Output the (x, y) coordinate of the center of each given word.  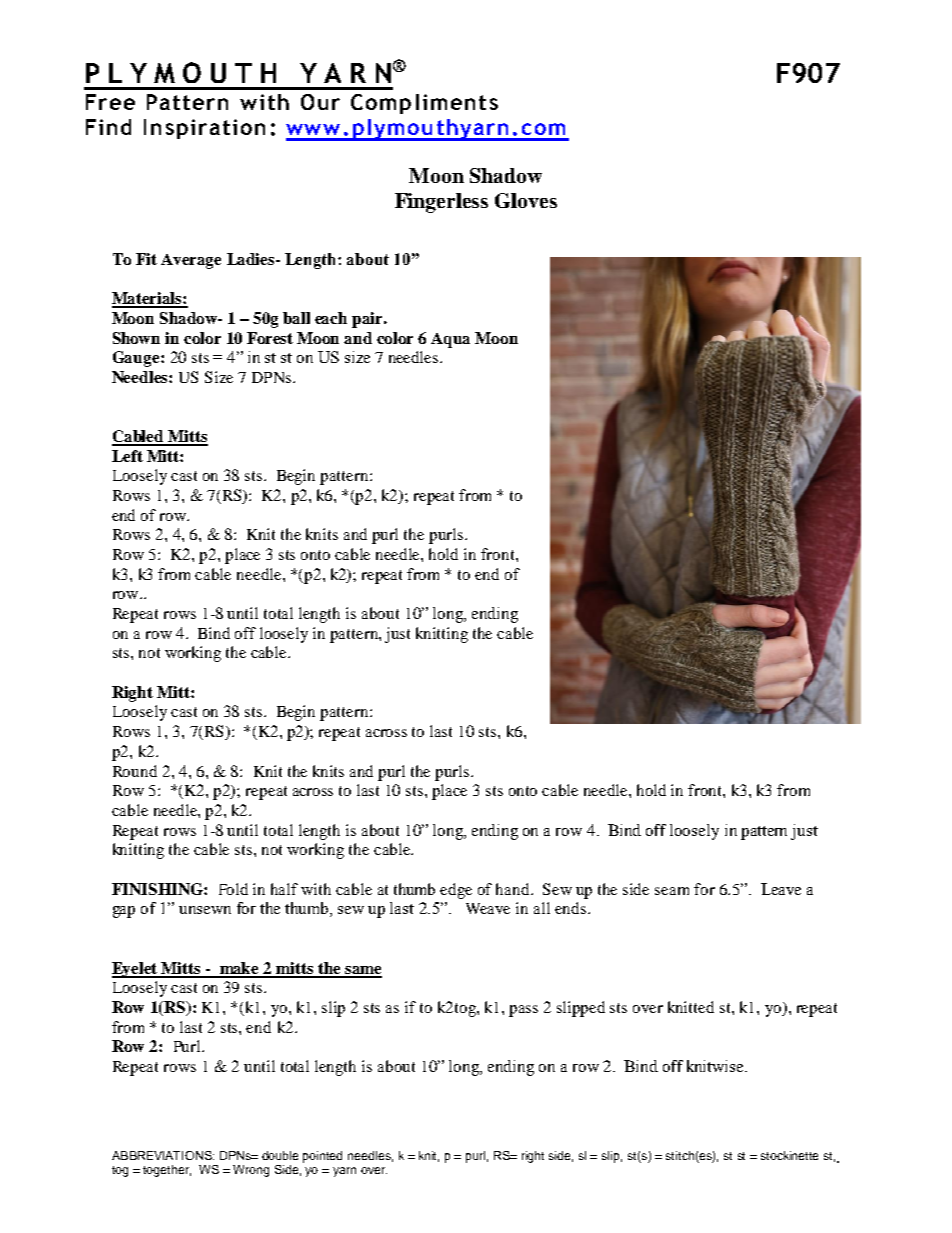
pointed (322, 1157)
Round (135, 771)
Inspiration (204, 129)
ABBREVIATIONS (163, 1155)
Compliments (424, 104)
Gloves (526, 200)
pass (523, 1011)
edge (456, 891)
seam (672, 891)
